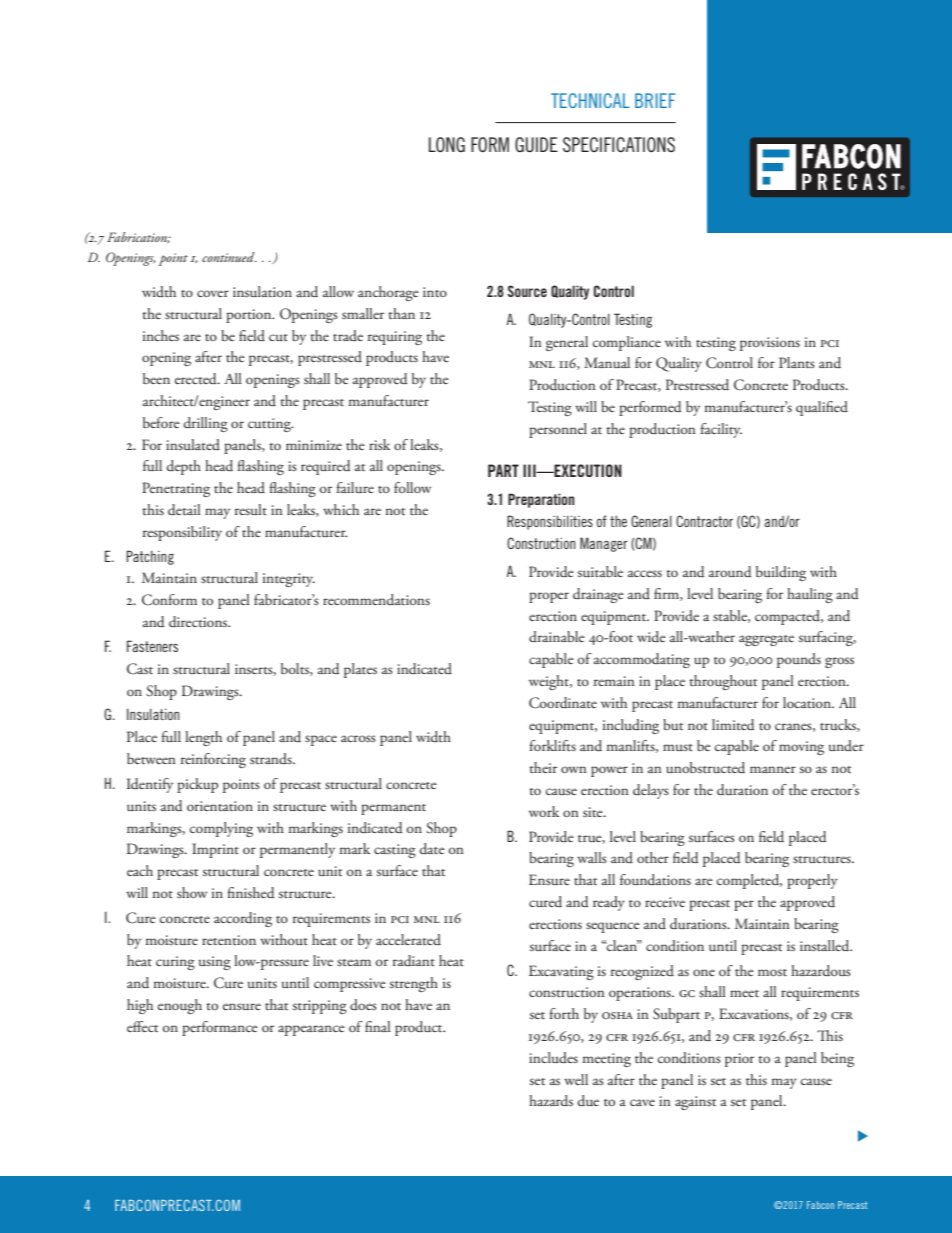 Image resolution: width=952 pixels, height=1233 pixels. Describe the element at coordinates (721, 430) in the screenshot. I see `facility` at that location.
